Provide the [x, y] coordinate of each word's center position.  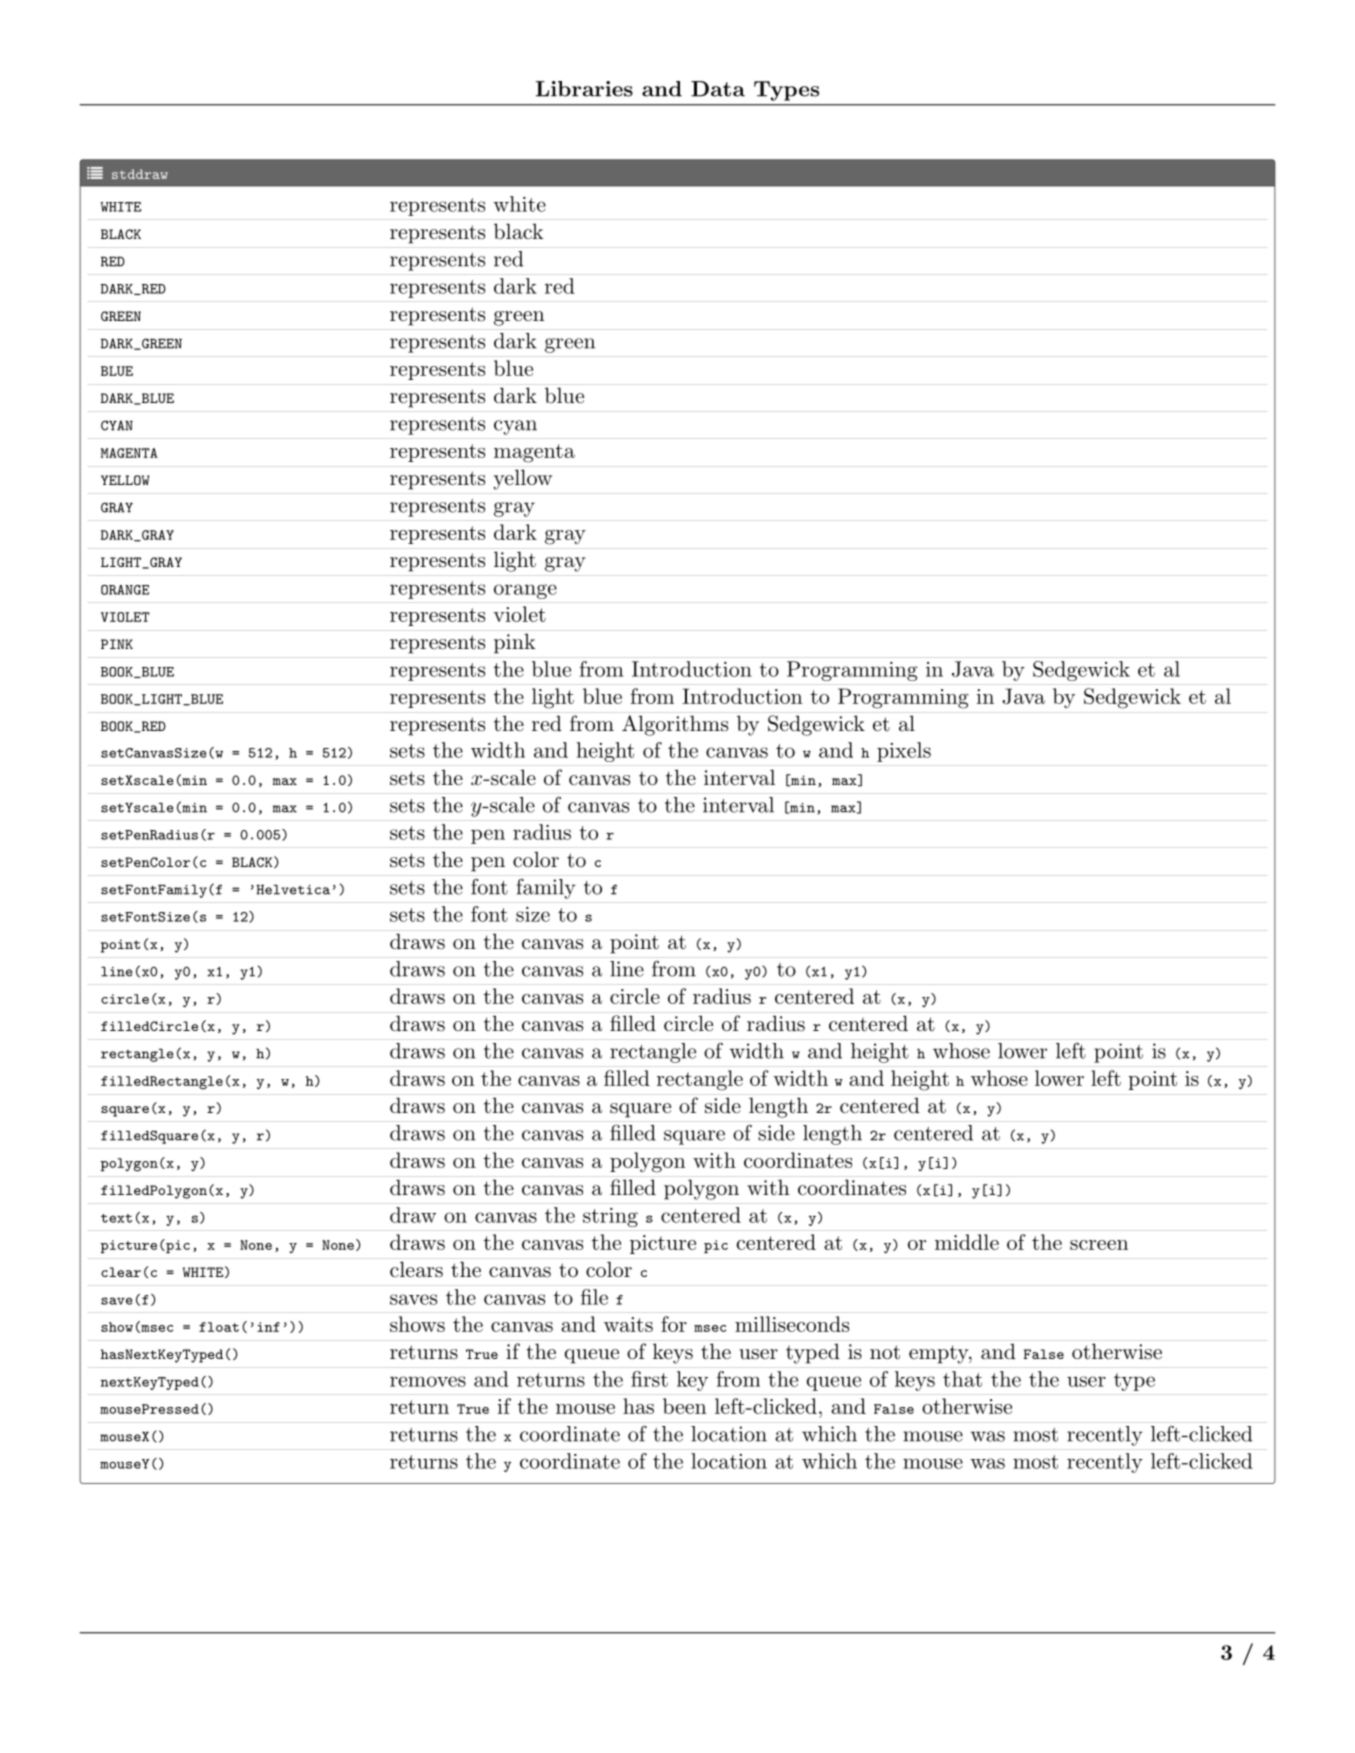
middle [967, 1242]
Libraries [584, 89]
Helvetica [293, 890]
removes [428, 1381]
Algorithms [675, 725]
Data [718, 89]
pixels [904, 752]
